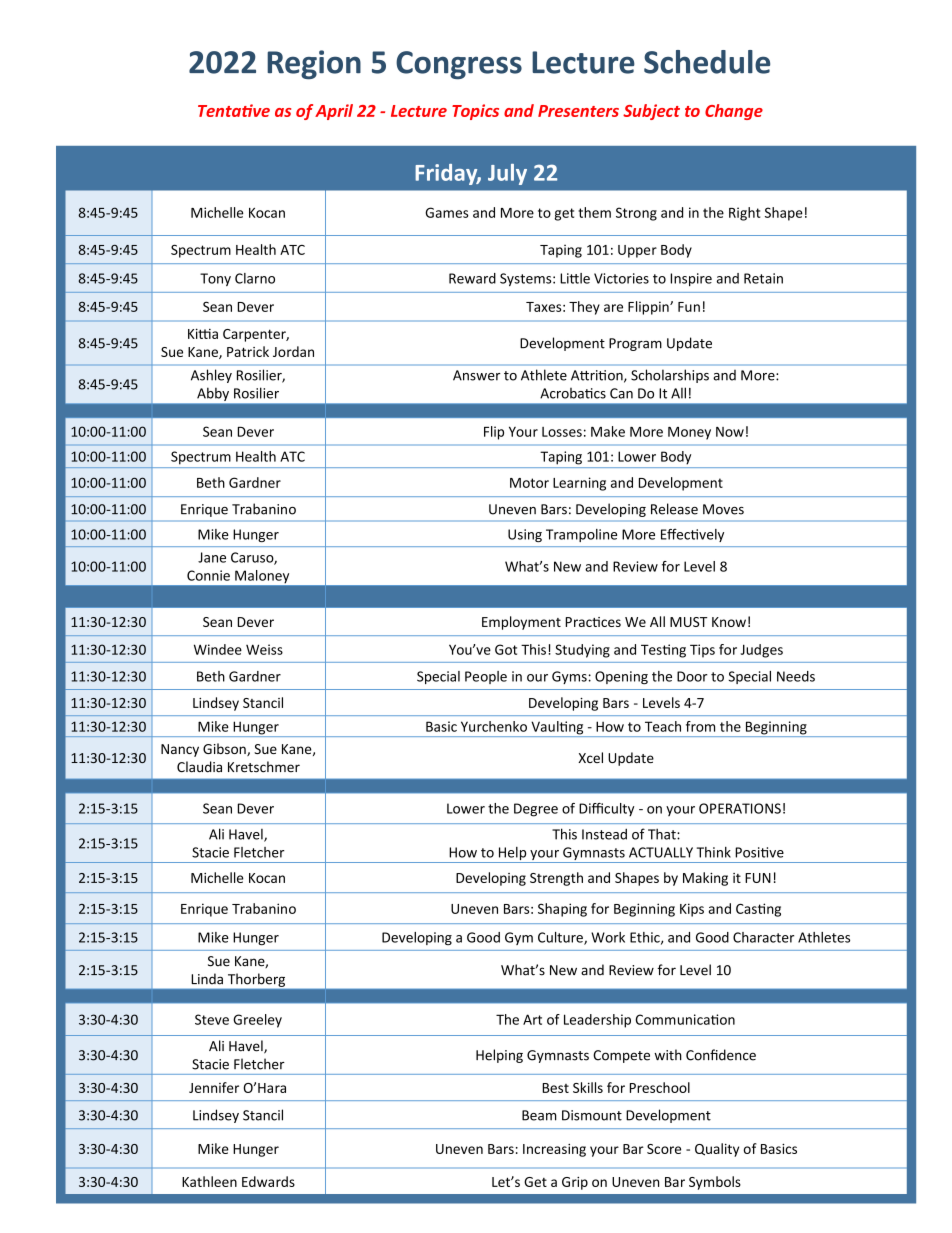 The image size is (952, 1233). Describe the element at coordinates (689, 433) in the screenshot. I see `Money` at that location.
